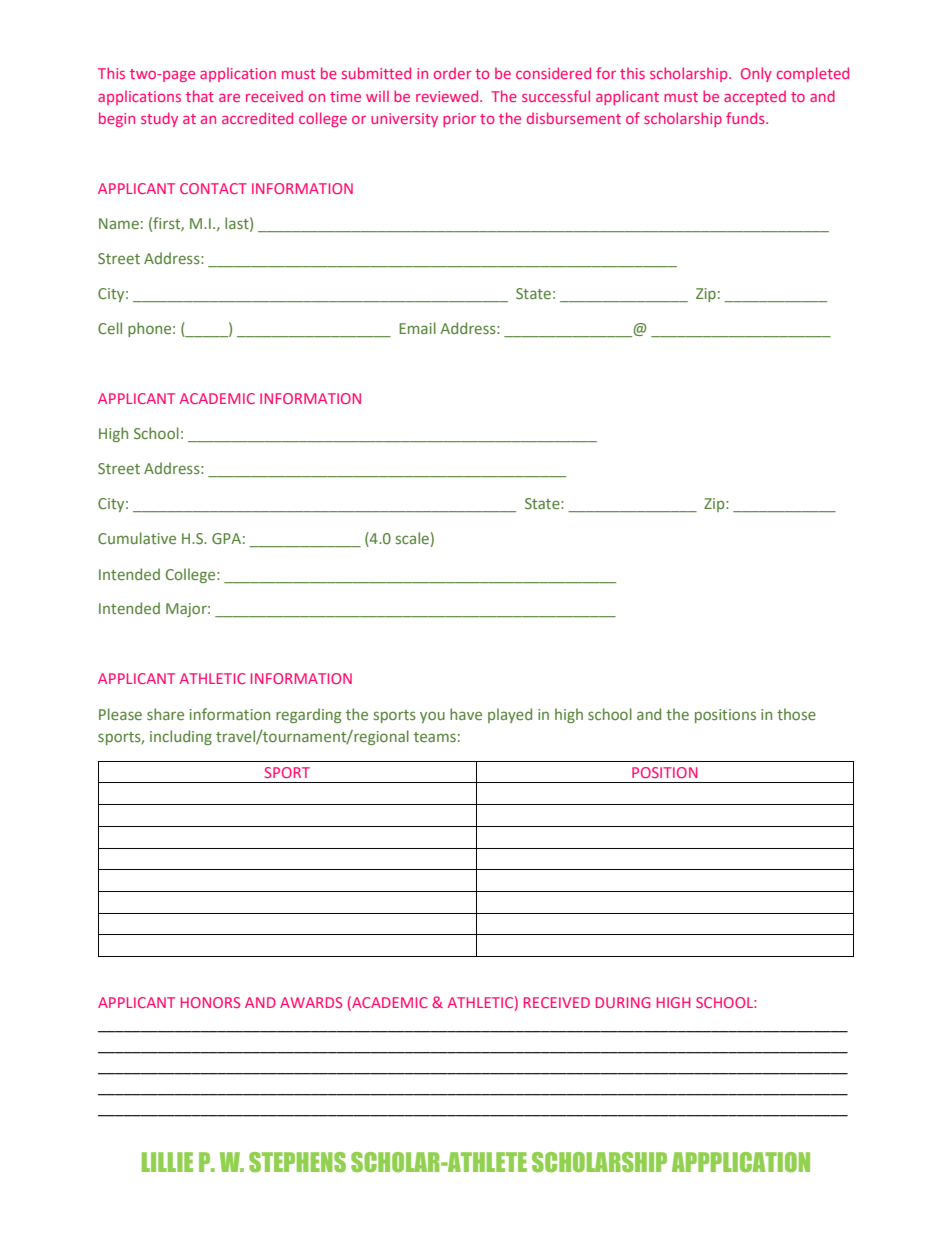 This page has height=1233, width=952. Describe the element at coordinates (200, 96) in the page. I see `that` at that location.
